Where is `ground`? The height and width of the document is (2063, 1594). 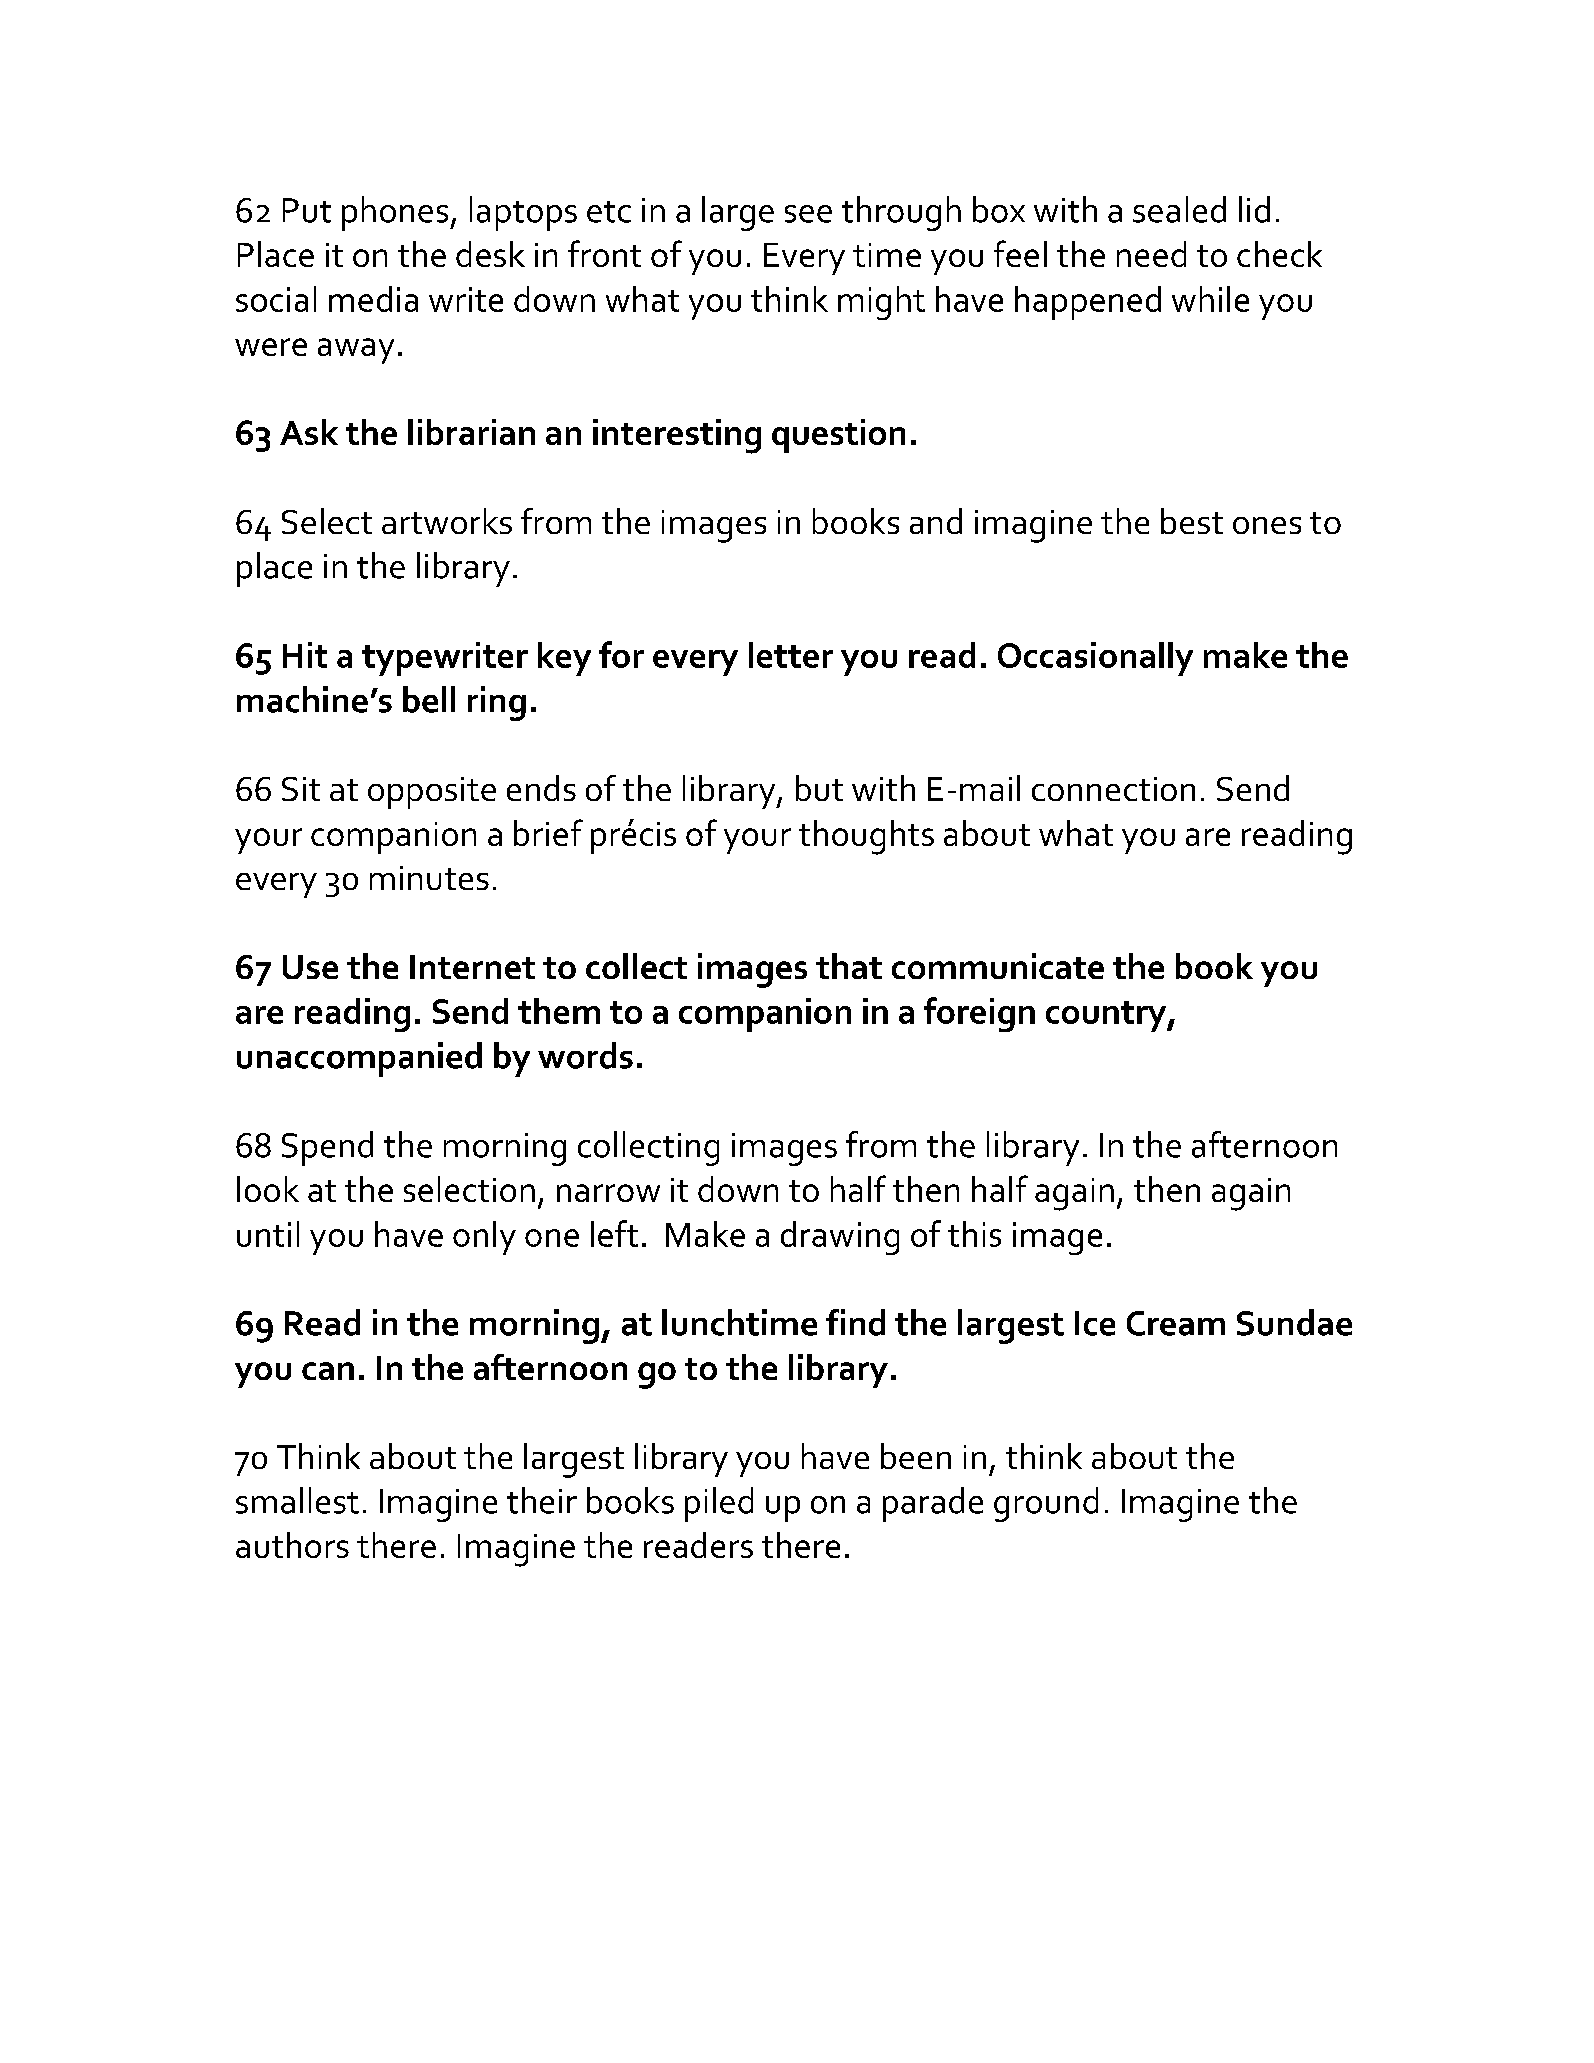 ground is located at coordinates (1046, 1504).
